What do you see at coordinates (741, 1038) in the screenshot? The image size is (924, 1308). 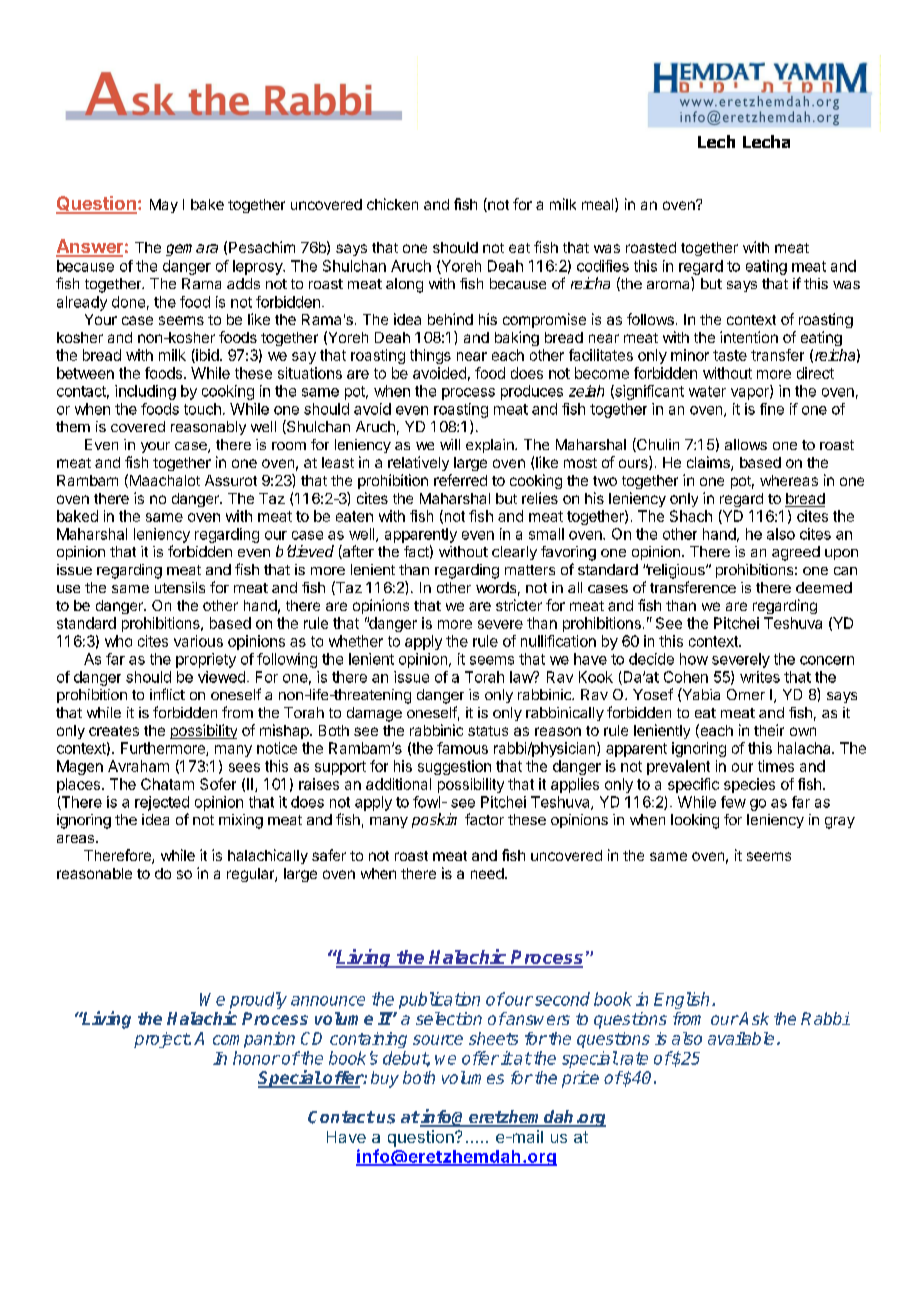 I see `available` at bounding box center [741, 1038].
